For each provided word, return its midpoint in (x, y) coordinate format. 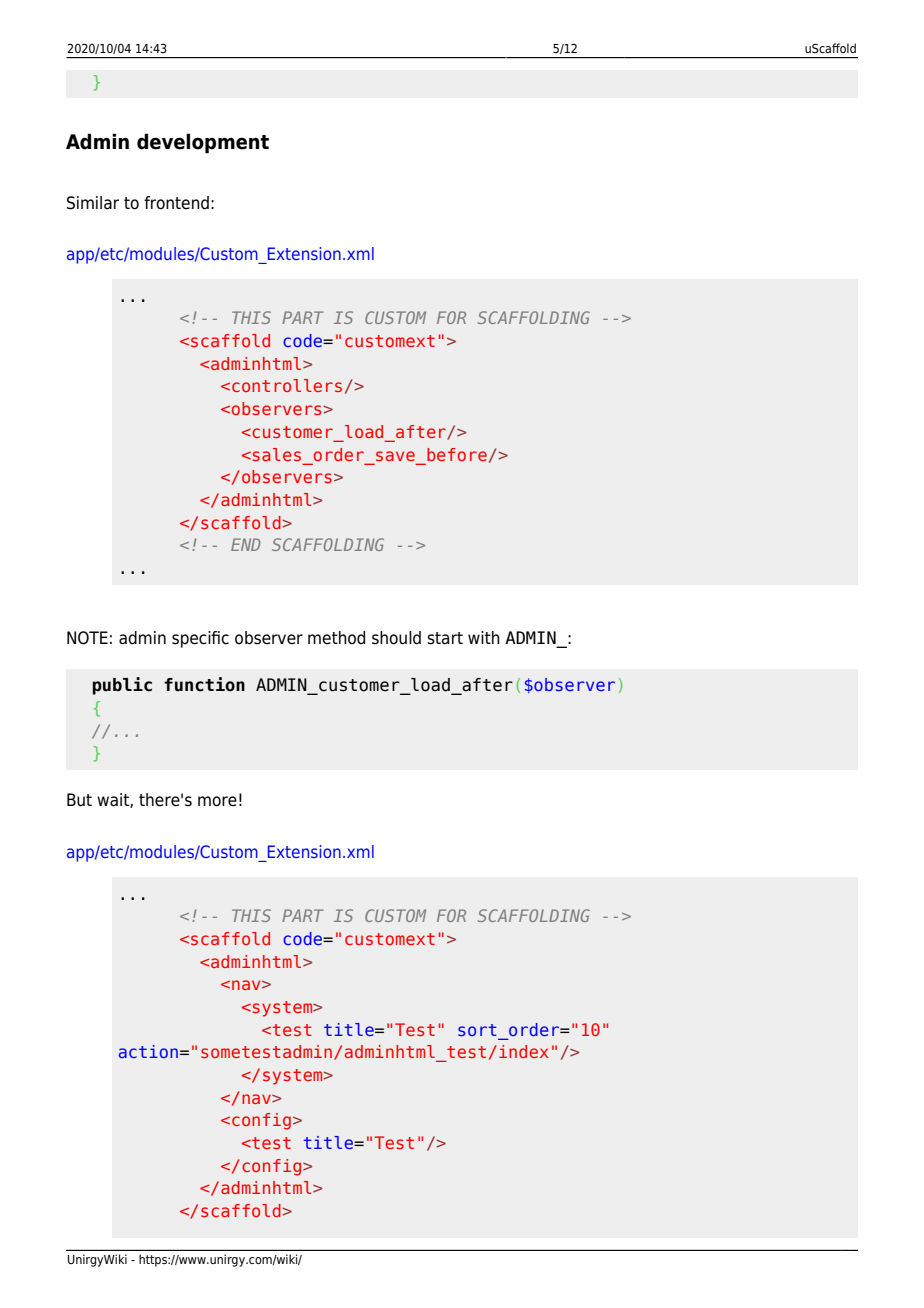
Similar (93, 203)
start (445, 638)
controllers (287, 385)
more (217, 801)
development (203, 143)
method (336, 638)
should (396, 638)
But (79, 800)
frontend (176, 203)
